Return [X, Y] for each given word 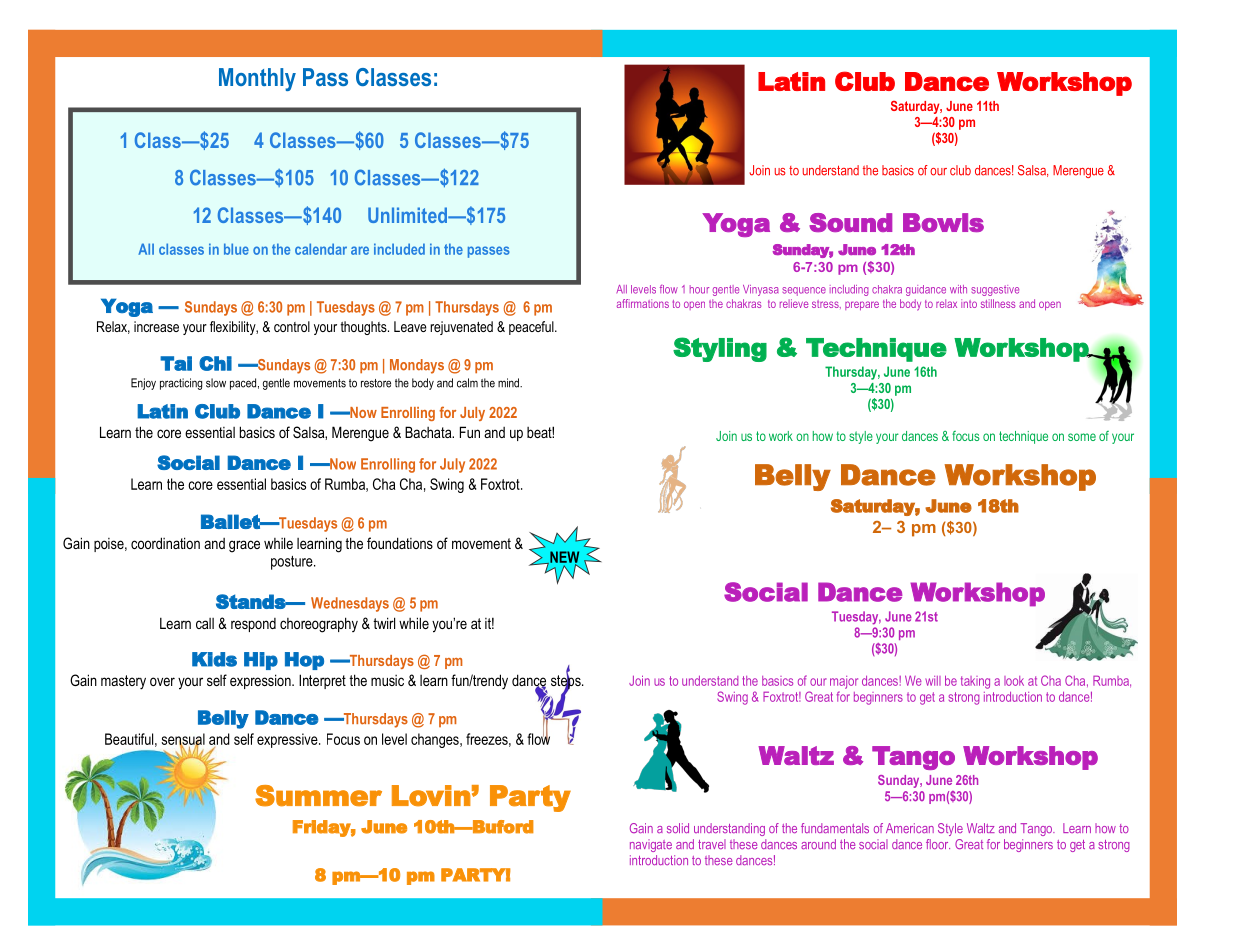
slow [216, 383]
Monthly [257, 79]
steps [567, 682]
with [958, 289]
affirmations [643, 303]
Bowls [943, 222]
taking [975, 682]
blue [236, 249]
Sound [850, 222]
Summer [318, 796]
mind [509, 383]
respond [253, 625]
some [1082, 437]
